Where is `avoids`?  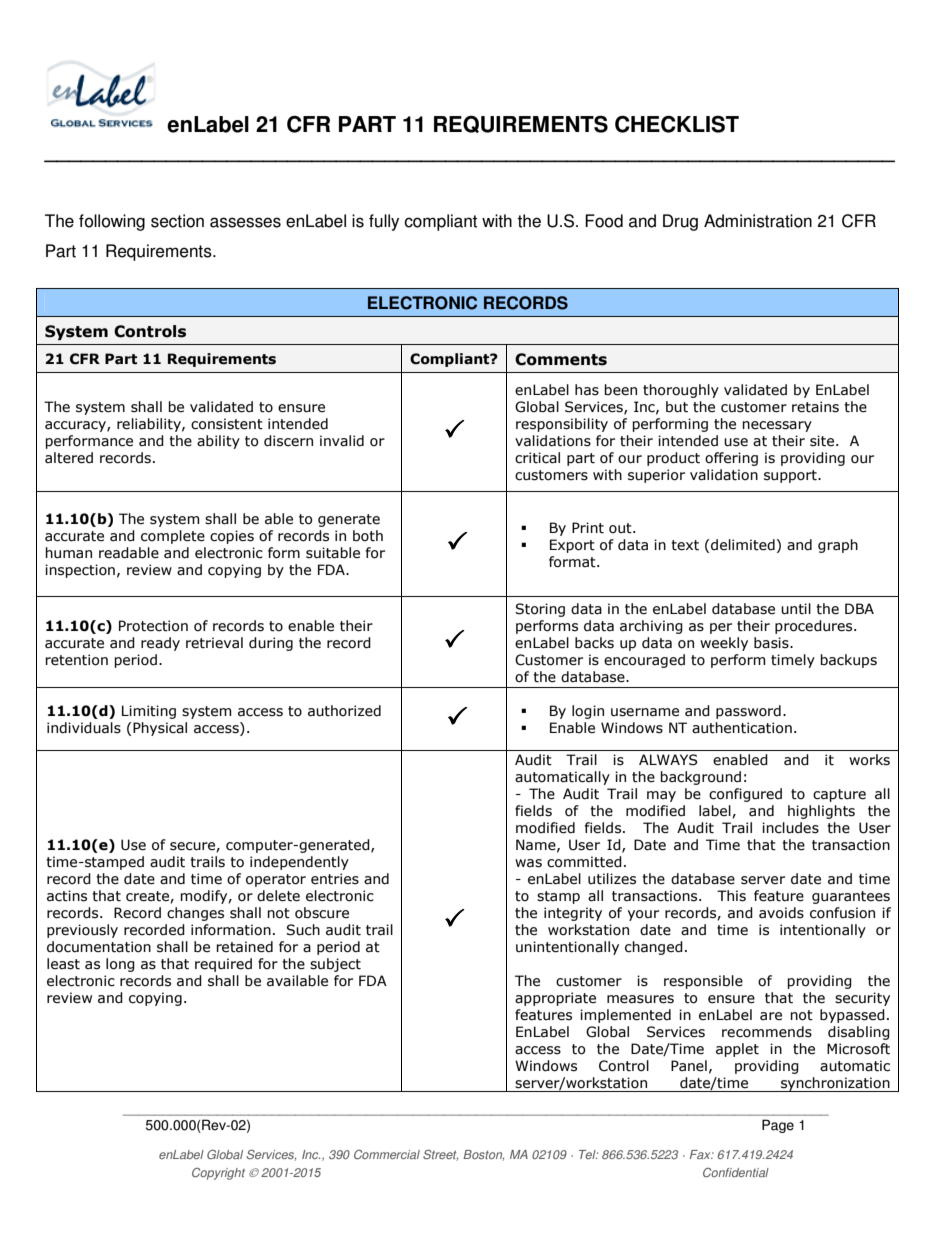 avoids is located at coordinates (781, 913).
